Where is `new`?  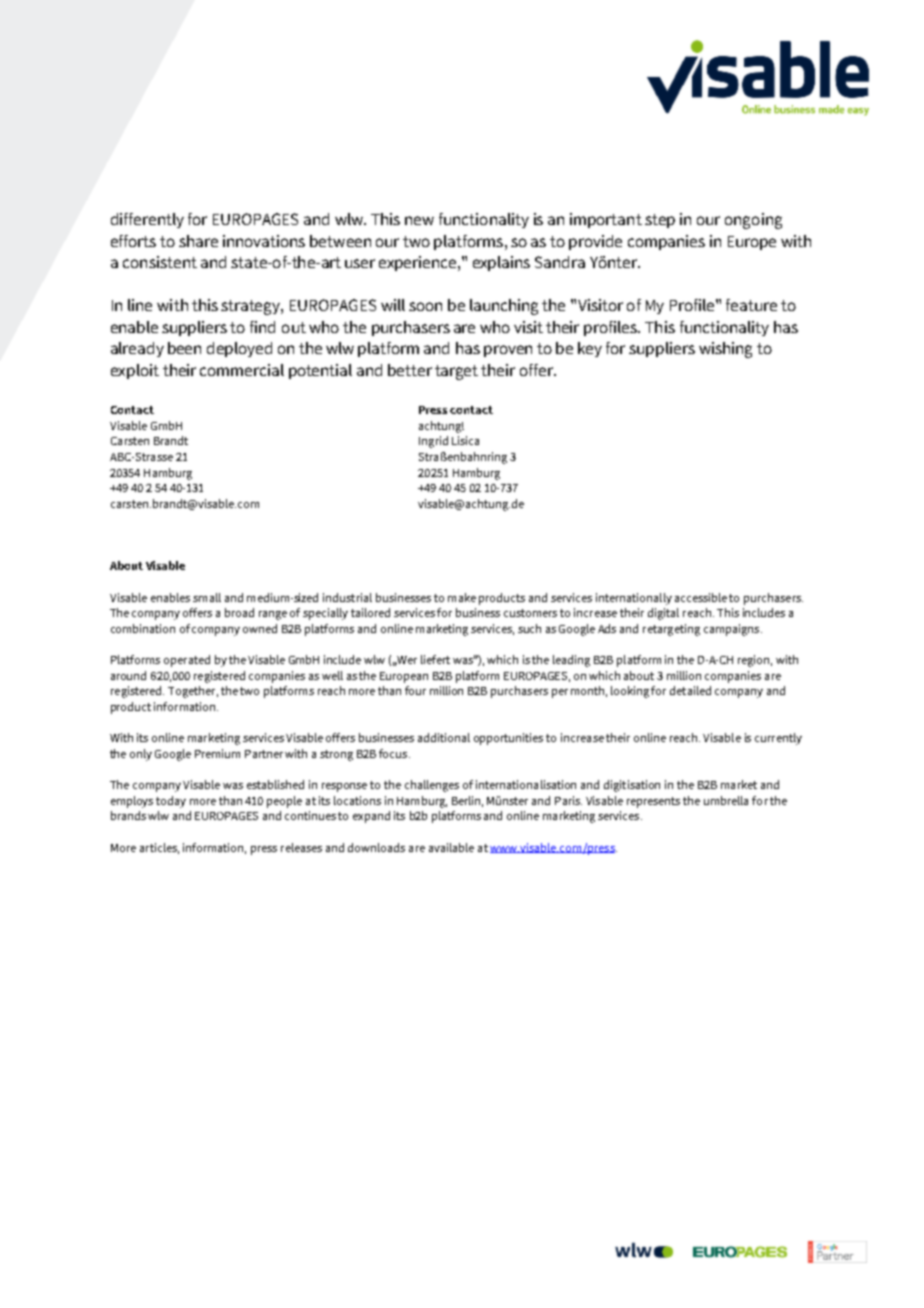 new is located at coordinates (419, 220).
